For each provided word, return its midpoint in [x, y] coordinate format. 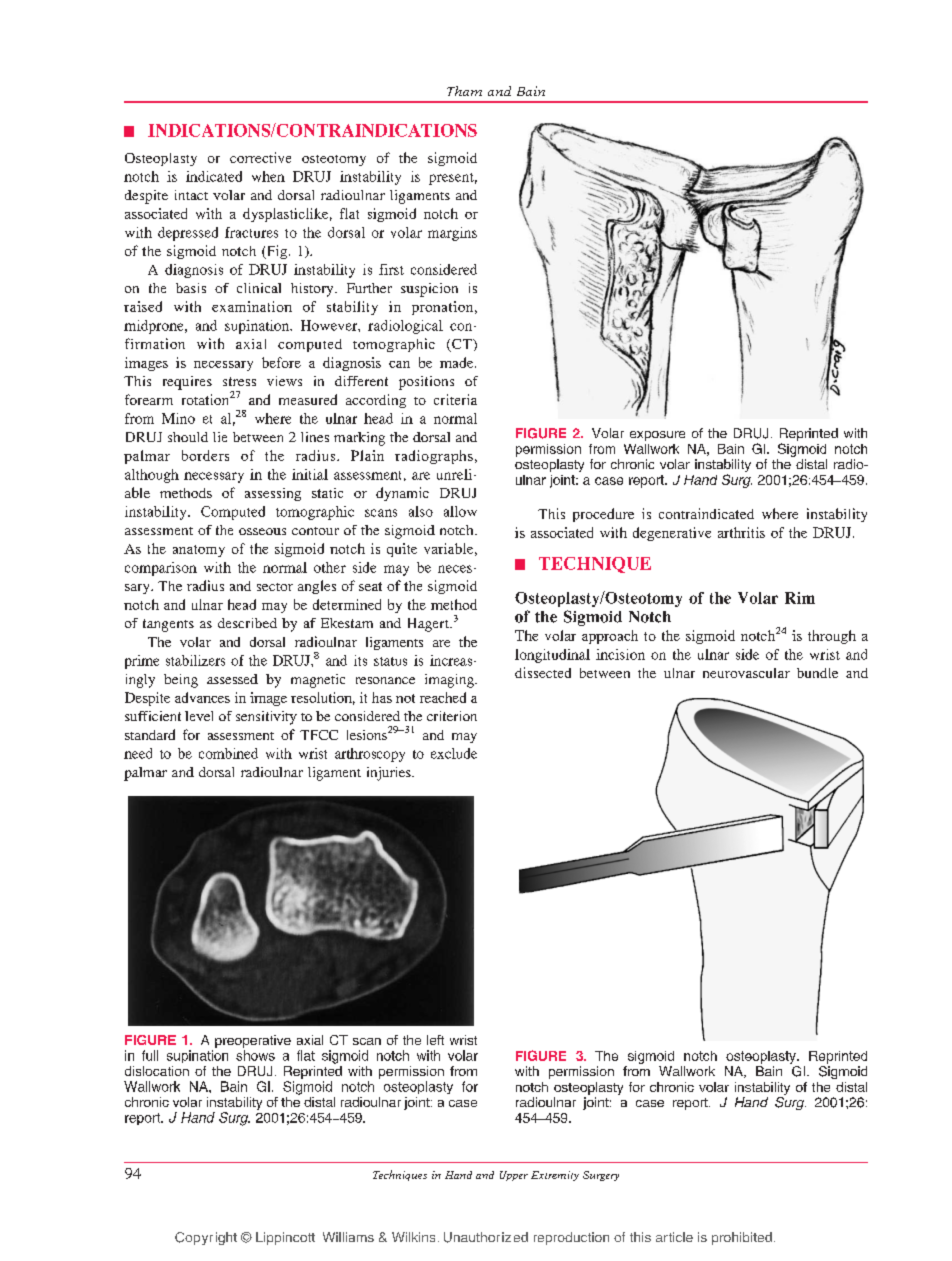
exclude [454, 753]
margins [452, 234]
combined [228, 753]
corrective [260, 157]
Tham [464, 91]
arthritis [741, 532]
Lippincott [285, 1238]
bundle [817, 673]
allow [460, 511]
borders [205, 455]
